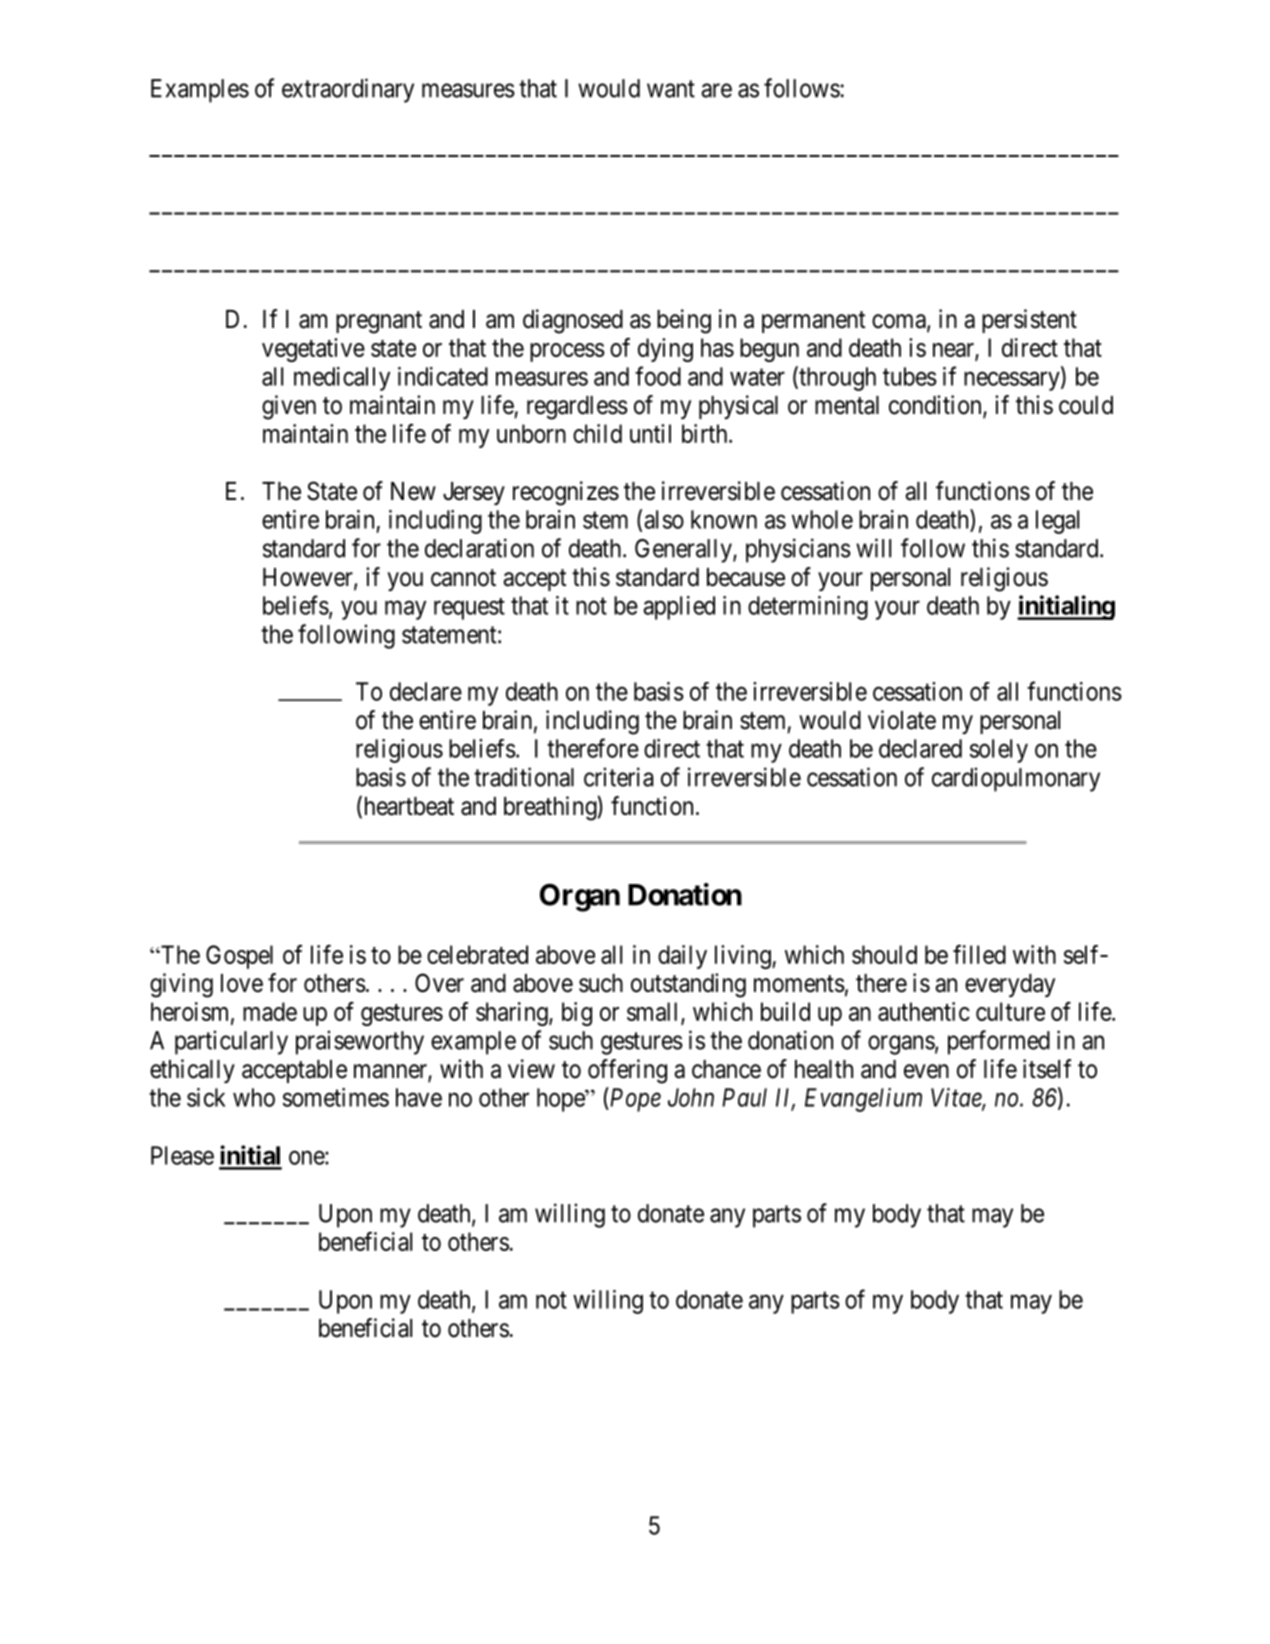 This image has height=1644, width=1270. Describe the element at coordinates (469, 609) in the image. I see `request` at that location.
